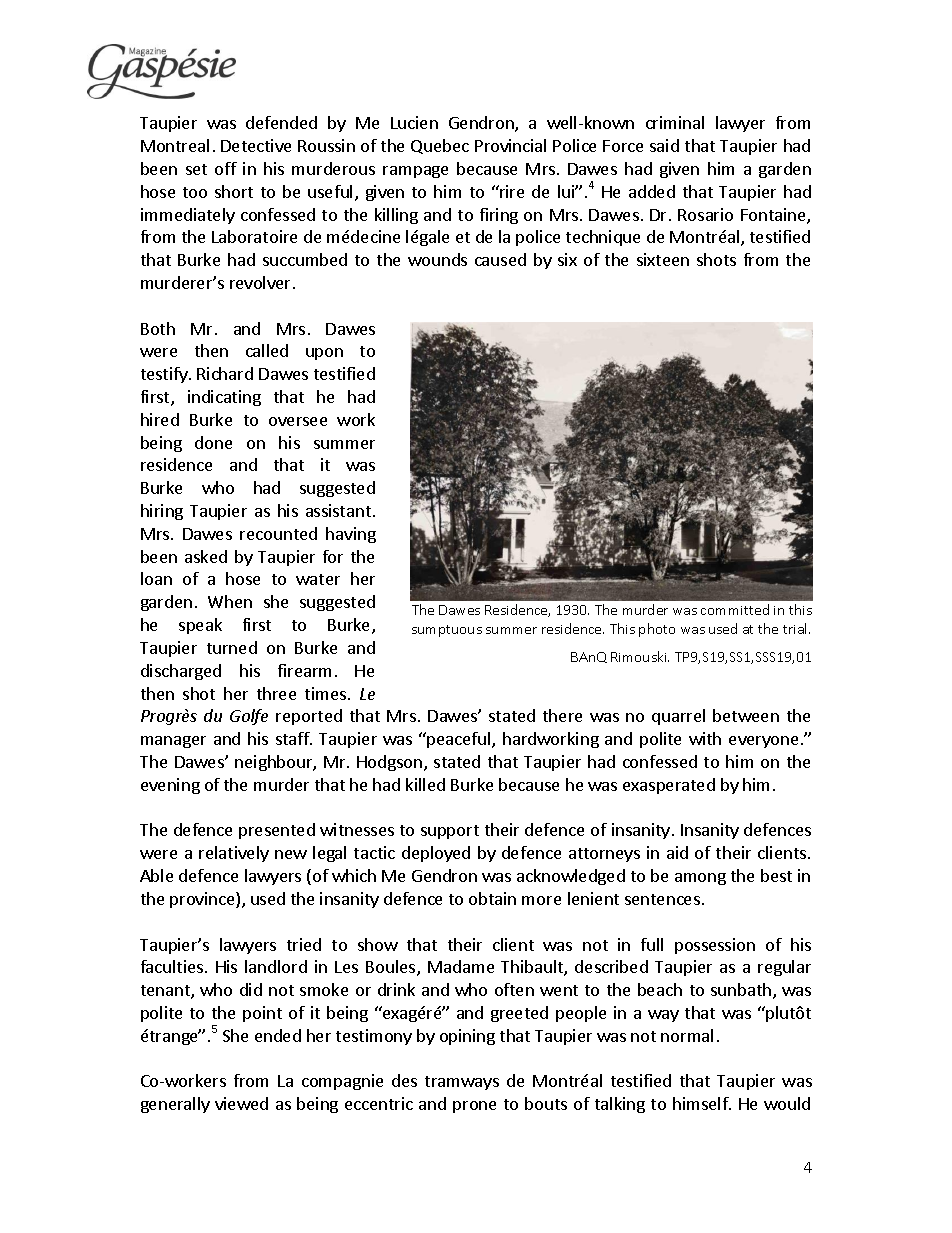 This screenshot has height=1233, width=952. What do you see at coordinates (447, 631) in the screenshot?
I see `sumptuous` at bounding box center [447, 631].
